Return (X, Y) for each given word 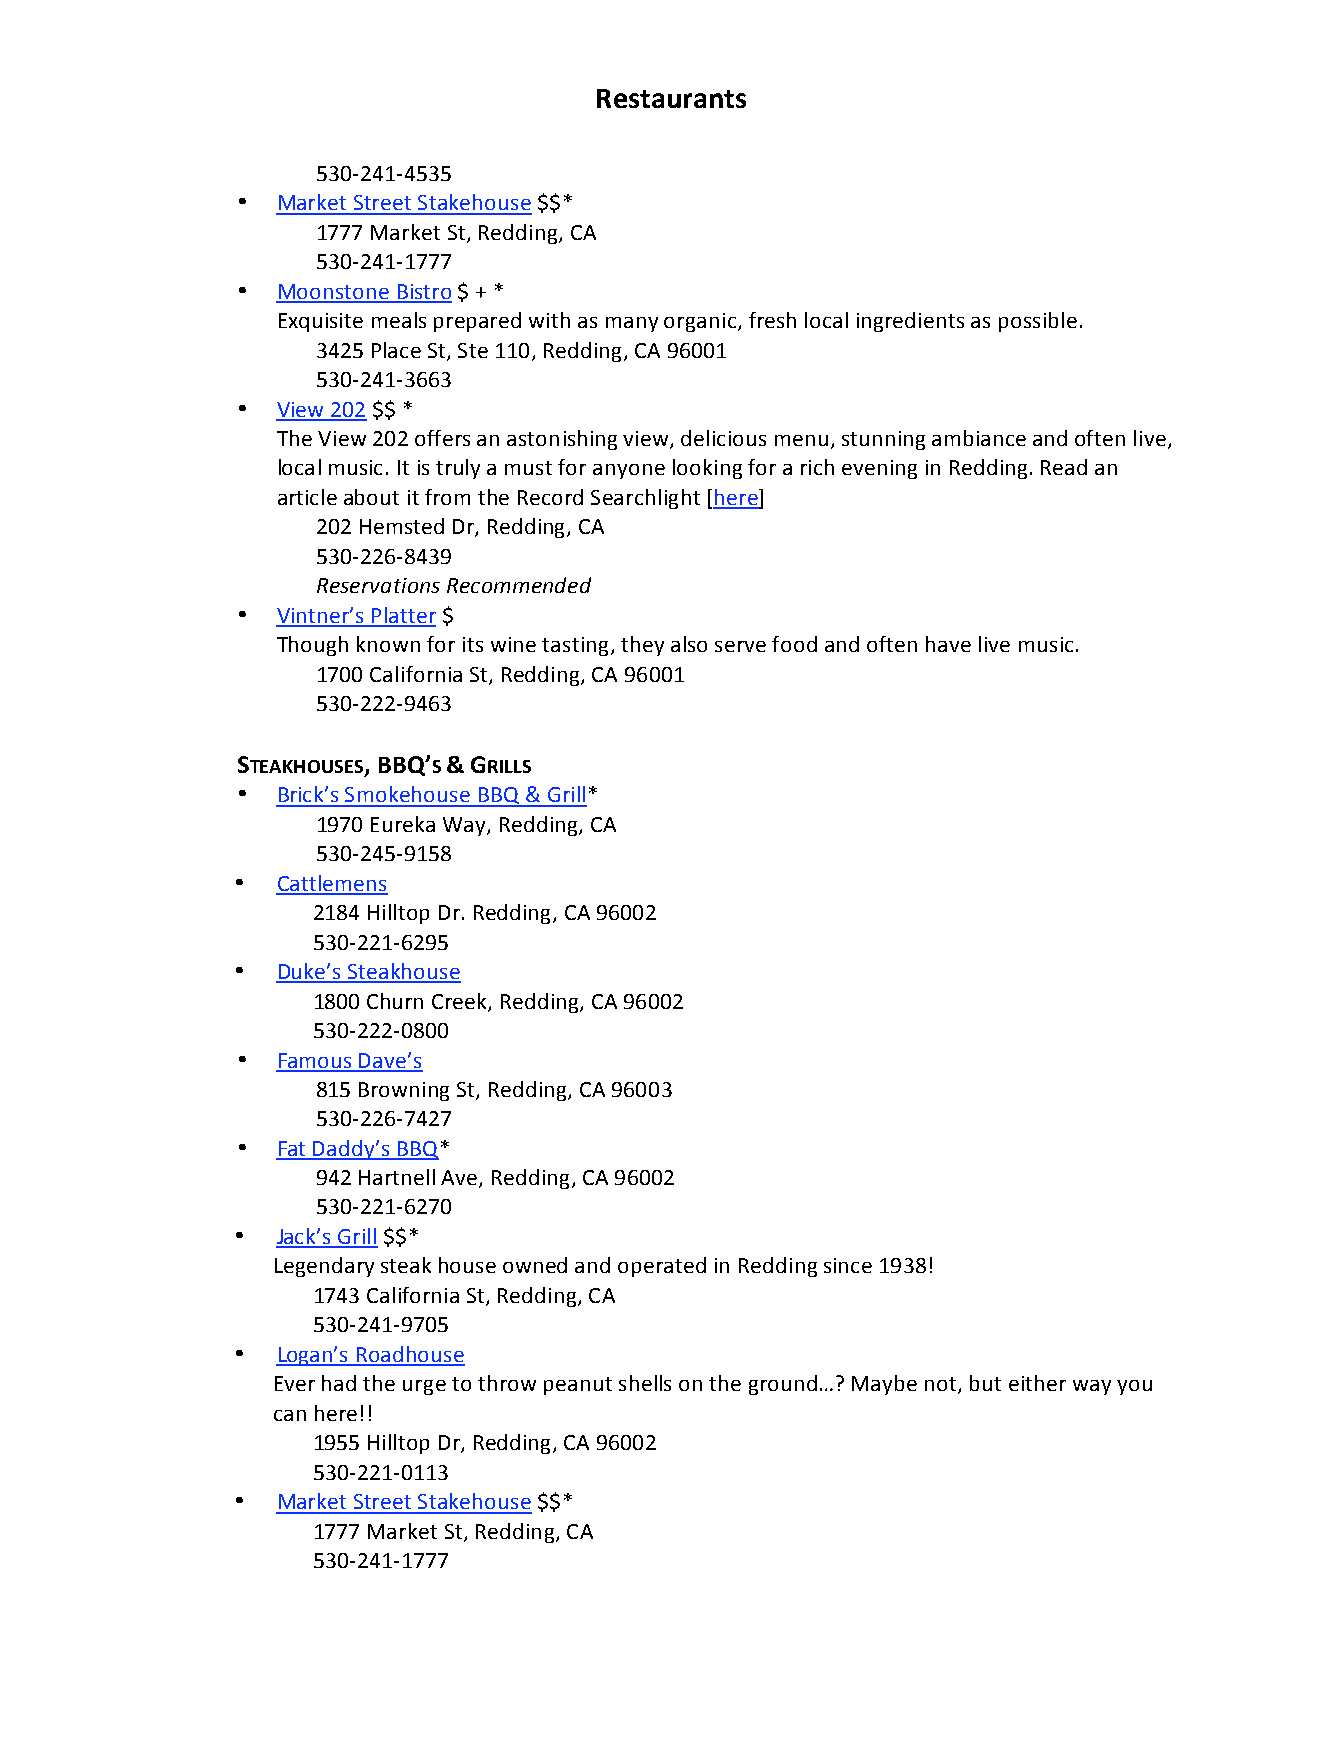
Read (1064, 467)
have (948, 644)
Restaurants (671, 98)
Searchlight (645, 499)
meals (399, 320)
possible (1038, 322)
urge (424, 1387)
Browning (404, 1091)
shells (645, 1383)
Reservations (378, 585)
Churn (395, 1001)
